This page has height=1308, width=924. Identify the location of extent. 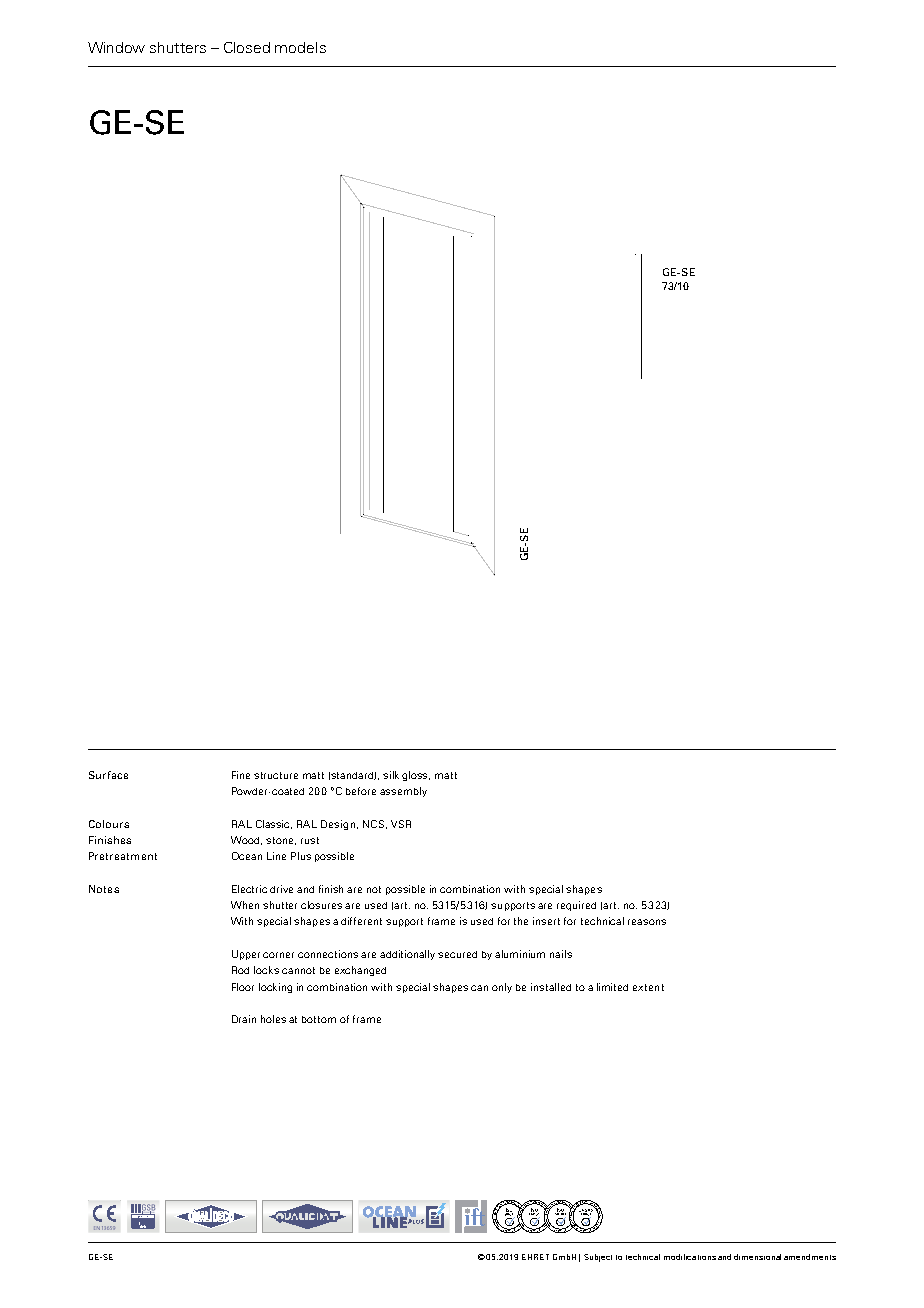
(648, 987).
